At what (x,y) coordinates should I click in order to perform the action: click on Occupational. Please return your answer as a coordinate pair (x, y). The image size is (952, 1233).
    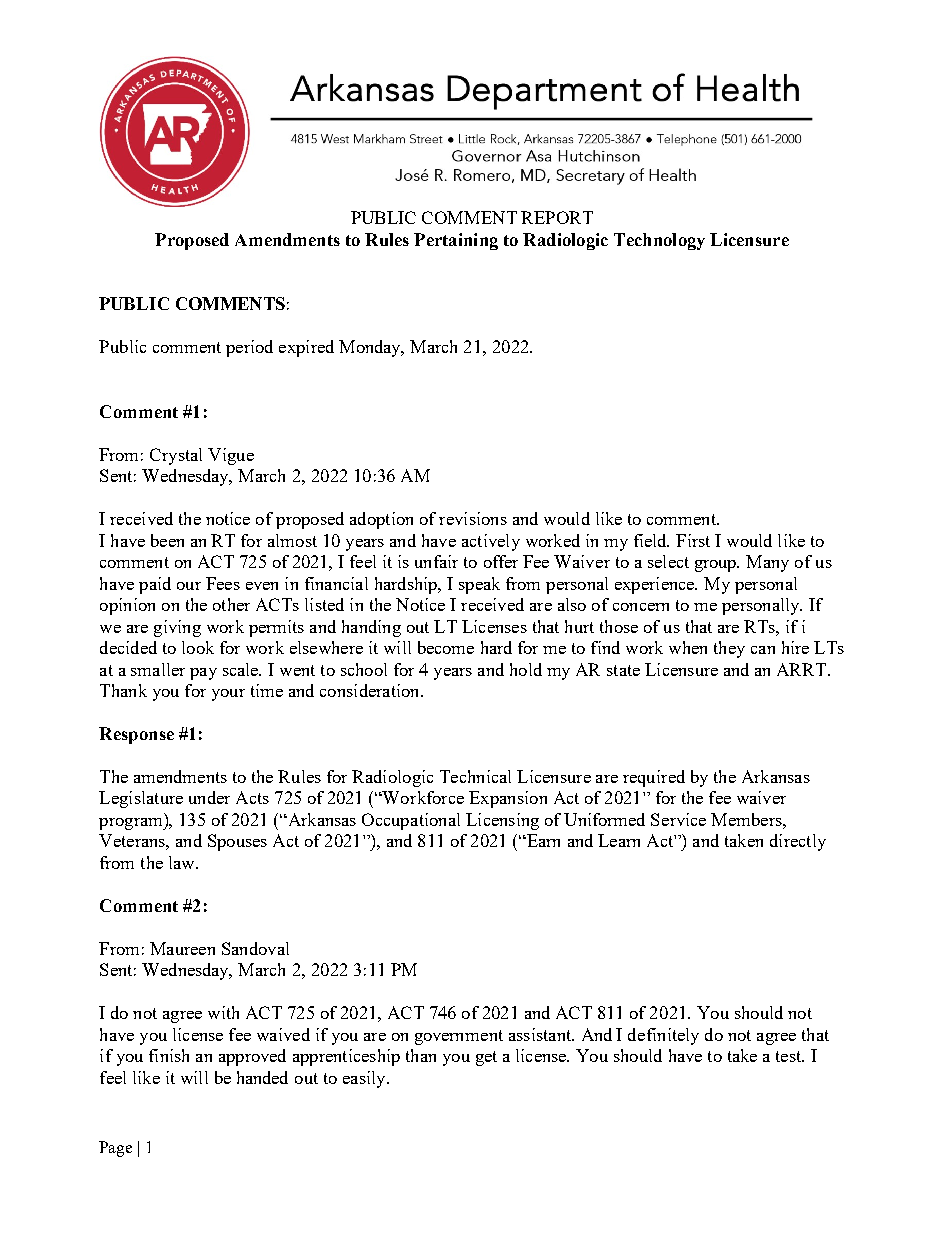
    Looking at the image, I should click on (411, 821).
